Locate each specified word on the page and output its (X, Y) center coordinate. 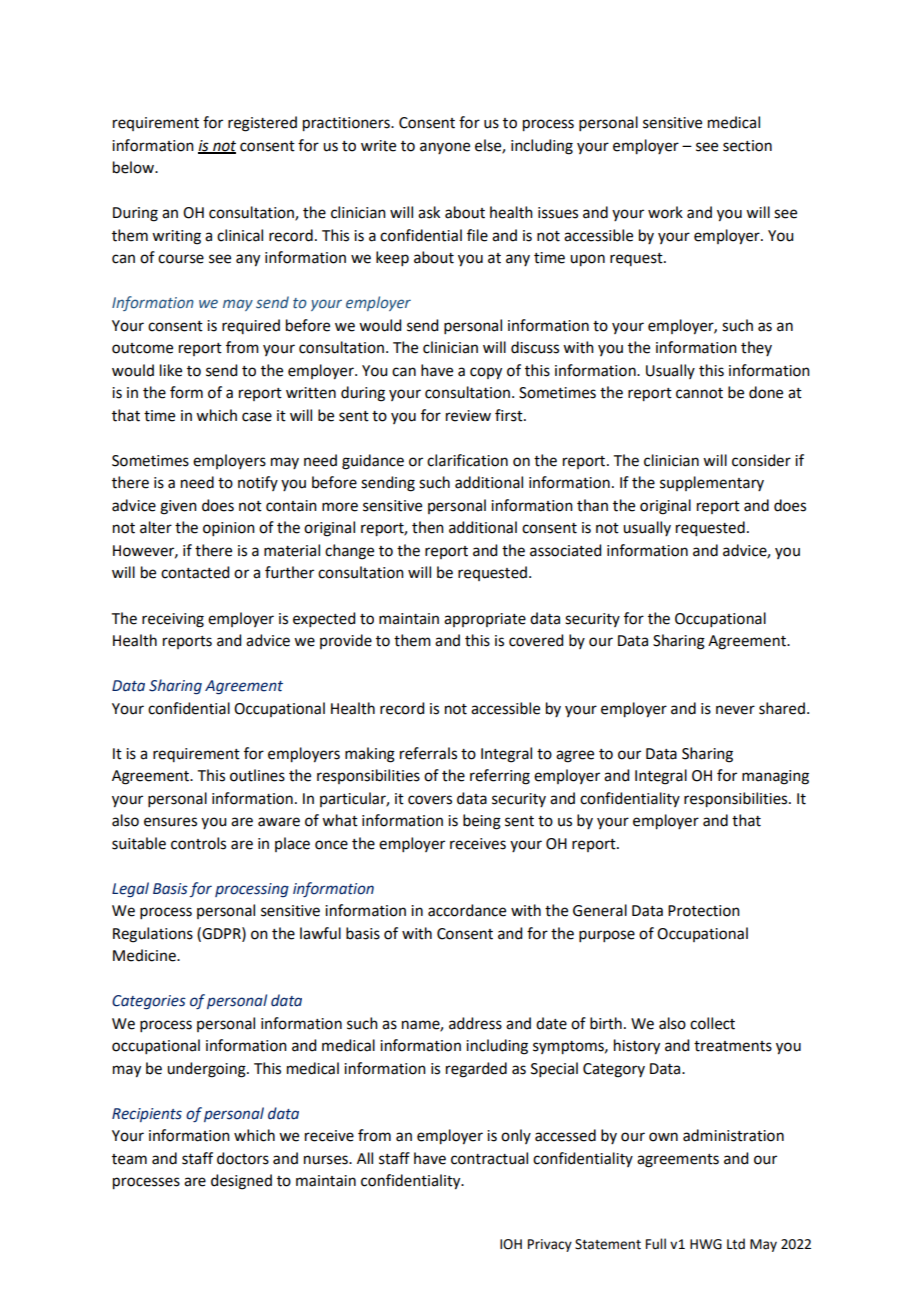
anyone (445, 148)
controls (198, 843)
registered (262, 124)
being (482, 822)
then (428, 527)
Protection (704, 911)
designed (241, 1182)
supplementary (712, 483)
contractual (489, 1158)
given (178, 507)
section (747, 146)
